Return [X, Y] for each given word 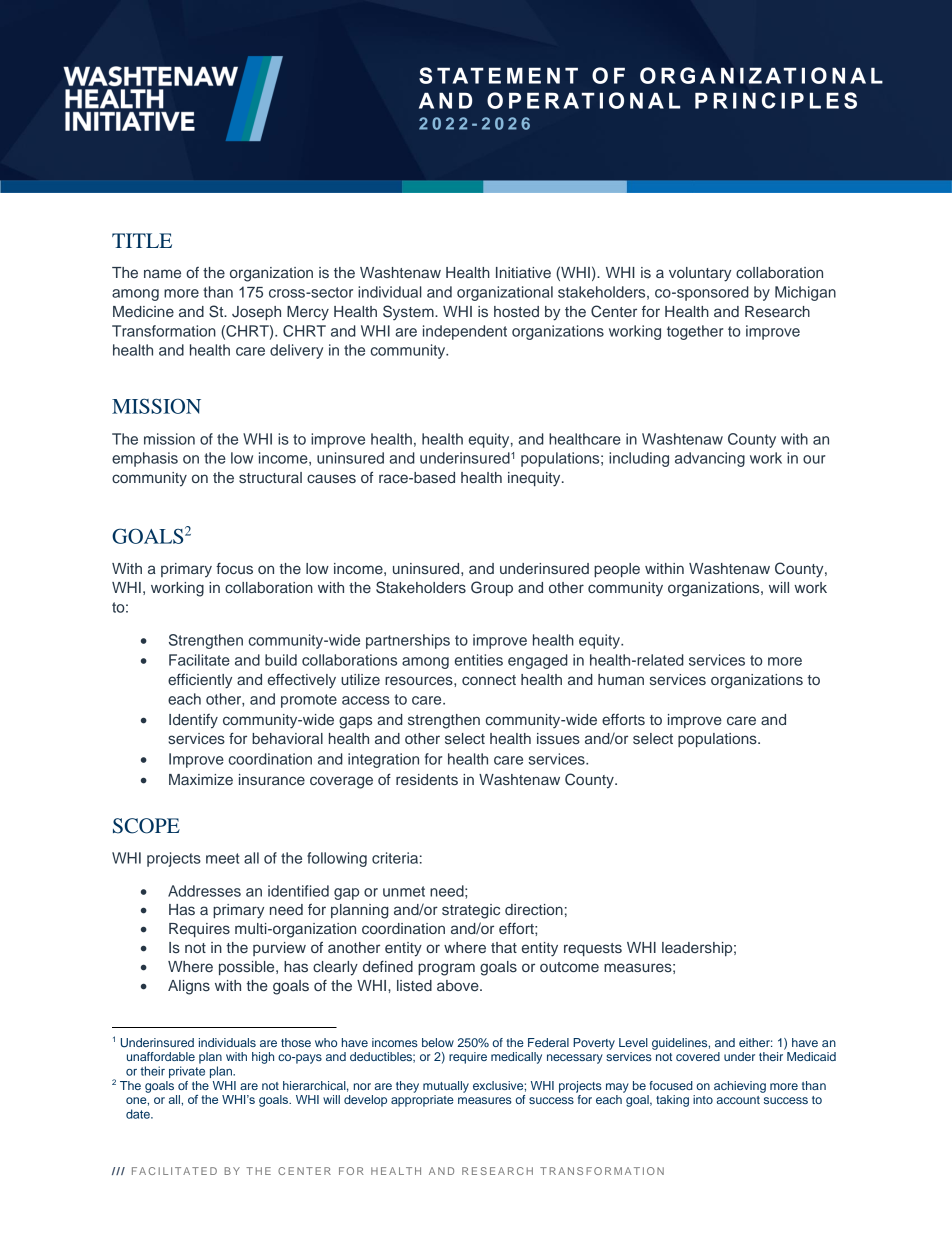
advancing [710, 459]
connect [489, 680]
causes [331, 478]
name [162, 273]
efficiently [200, 681]
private [187, 1072]
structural [270, 477]
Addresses [204, 891]
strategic [471, 911]
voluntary [700, 274]
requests [593, 949]
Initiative [523, 272]
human [621, 679]
